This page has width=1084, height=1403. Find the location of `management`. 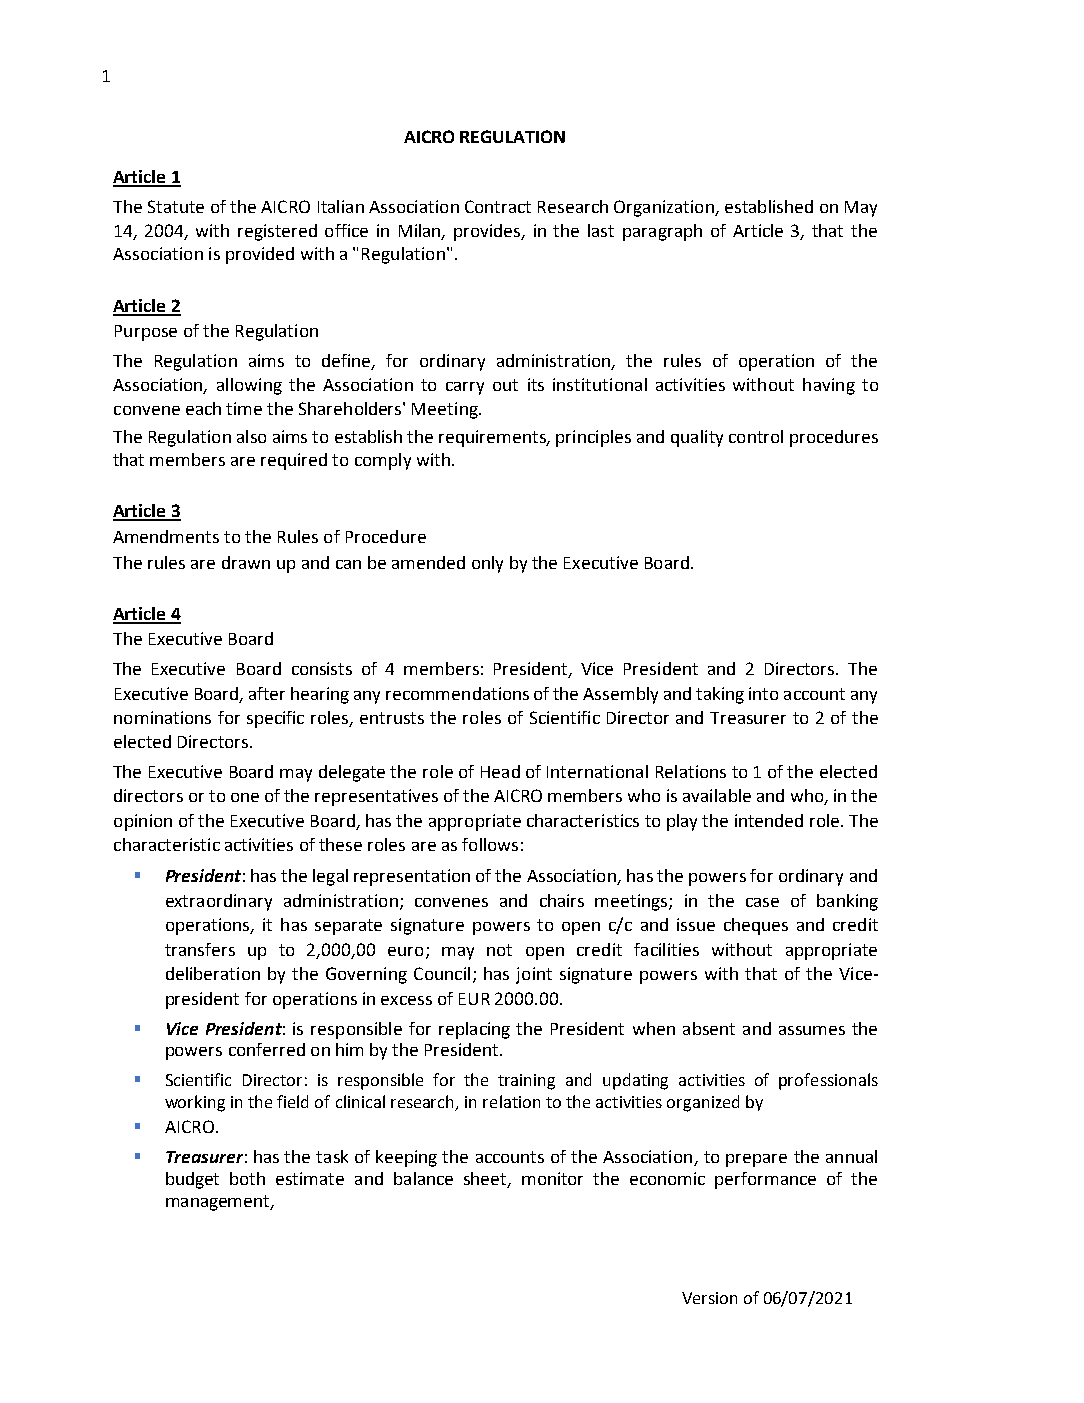

management is located at coordinates (219, 1203).
